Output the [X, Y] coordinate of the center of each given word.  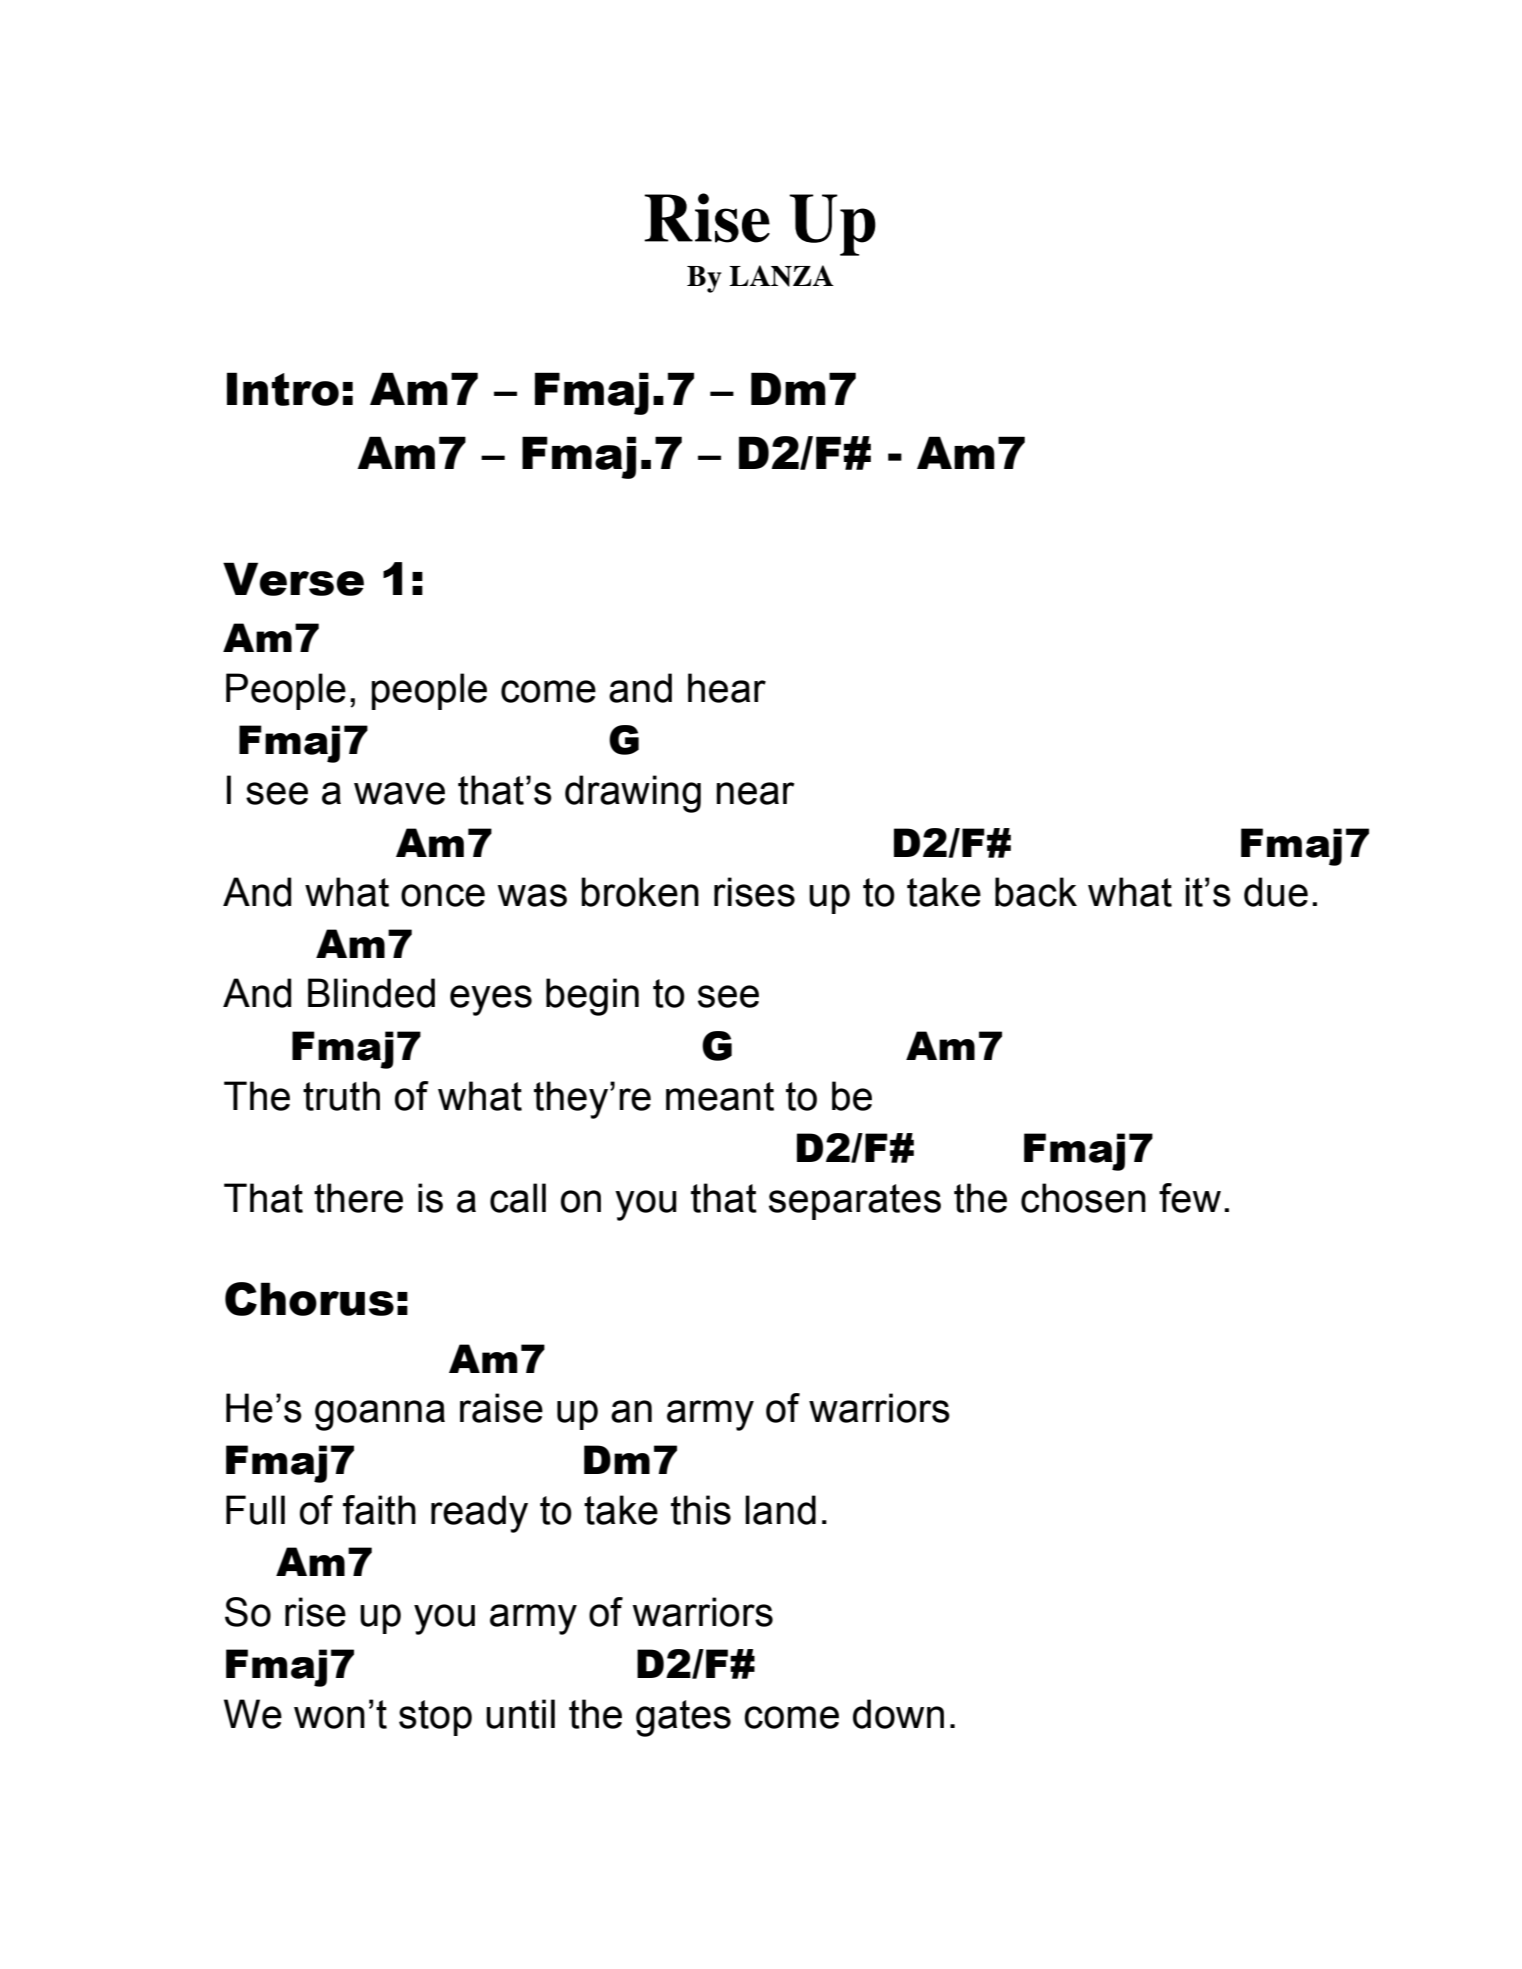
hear [727, 688]
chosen [1083, 1198]
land [780, 1510]
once [443, 895]
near [755, 793]
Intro [283, 389]
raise [501, 1408]
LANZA [781, 276]
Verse [293, 579]
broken [640, 892]
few [1190, 1198]
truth [341, 1096]
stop [435, 1718]
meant [720, 1096]
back [1036, 892]
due [1276, 892]
